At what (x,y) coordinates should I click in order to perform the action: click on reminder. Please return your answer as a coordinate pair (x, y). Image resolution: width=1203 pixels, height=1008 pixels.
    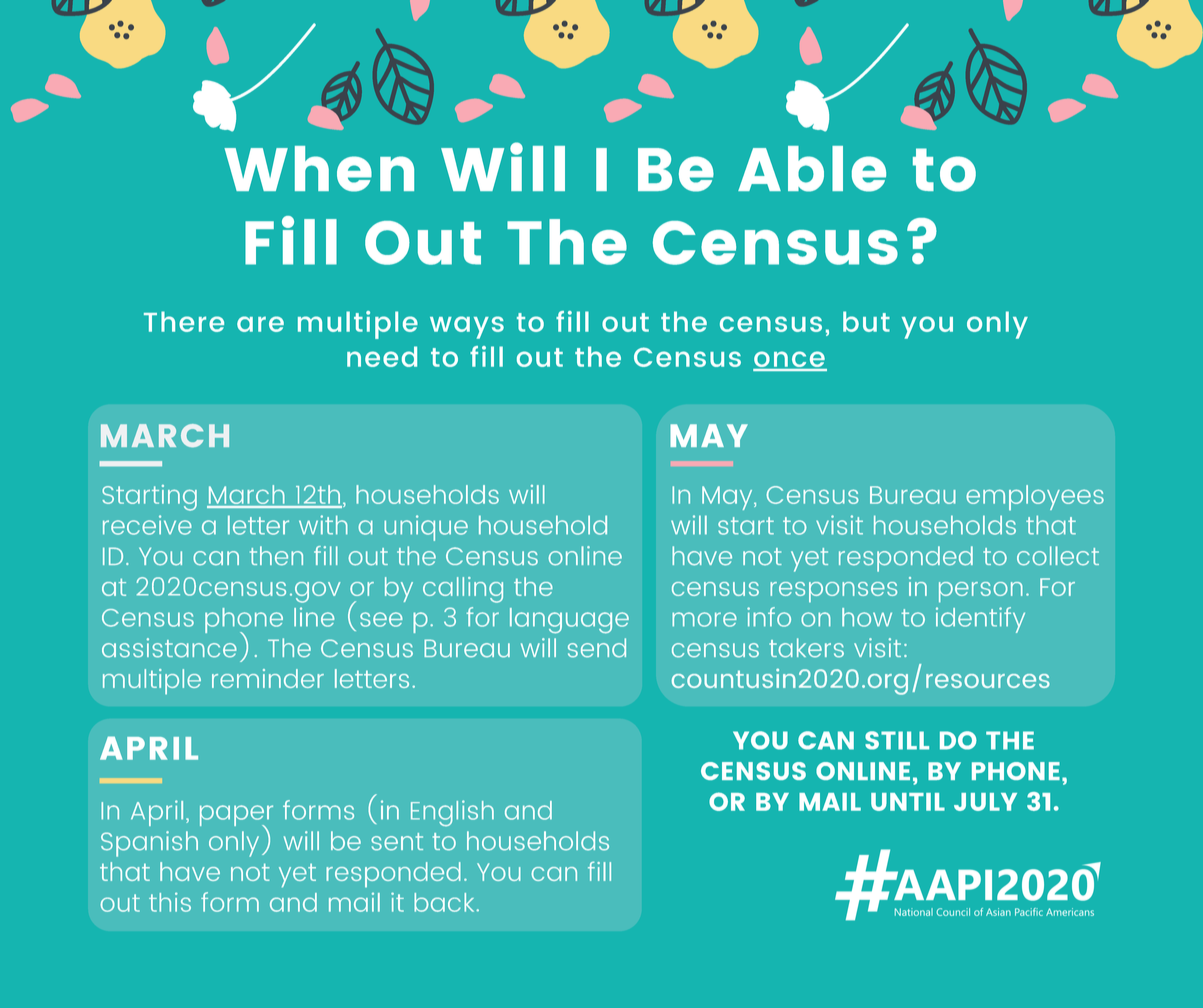
    Looking at the image, I should click on (268, 678).
